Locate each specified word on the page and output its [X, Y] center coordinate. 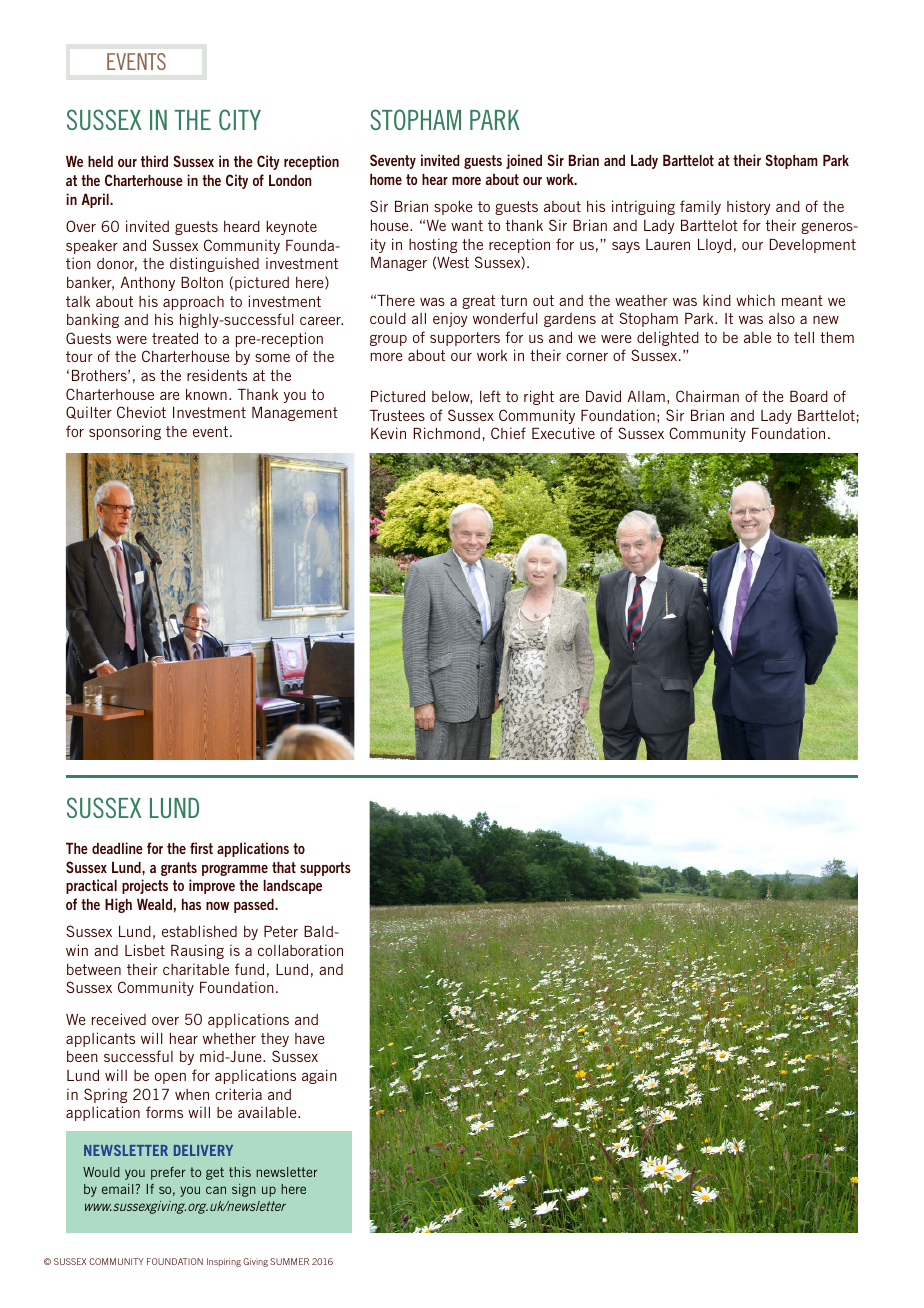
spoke [453, 208]
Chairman [707, 396]
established [199, 931]
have [310, 1038]
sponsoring [125, 432]
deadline [117, 848]
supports [325, 869]
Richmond [447, 433]
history [748, 207]
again [319, 1076]
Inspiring [224, 1262]
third [154, 161]
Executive [563, 433]
